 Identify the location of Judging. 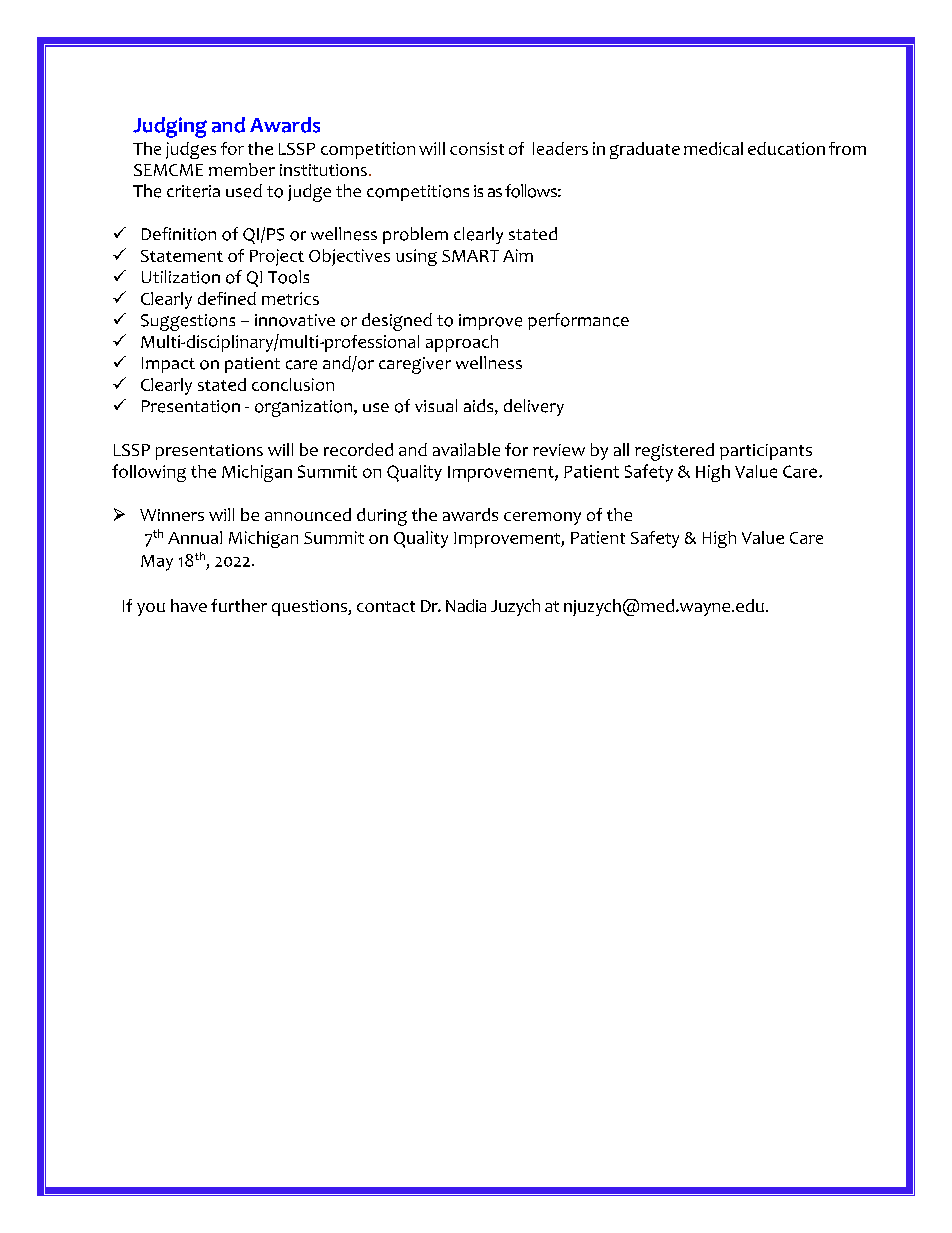
(170, 127).
